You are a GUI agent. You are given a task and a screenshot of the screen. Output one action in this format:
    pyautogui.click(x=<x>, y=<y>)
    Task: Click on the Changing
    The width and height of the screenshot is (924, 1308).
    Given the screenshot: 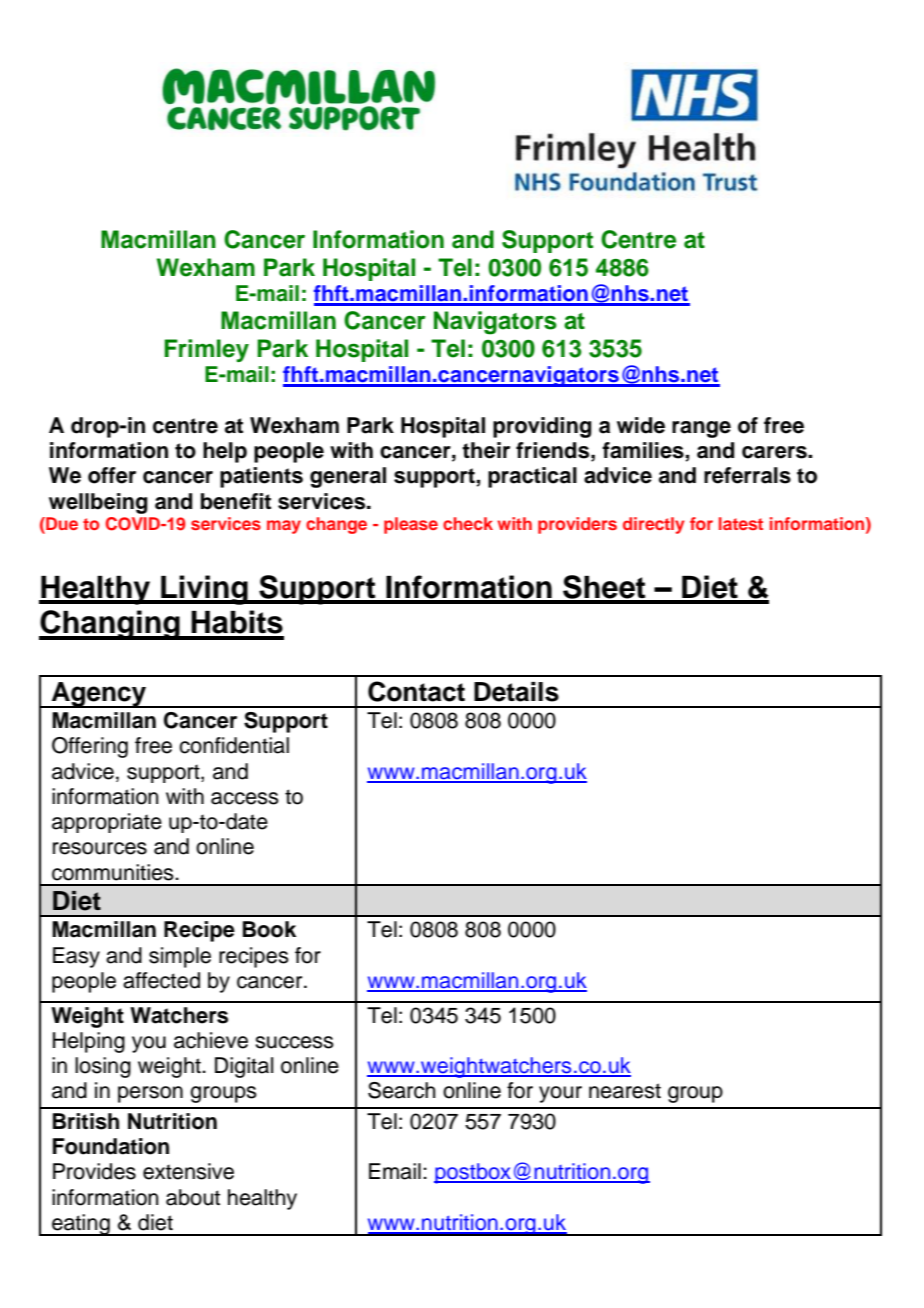 What is the action you would take?
    pyautogui.click(x=110, y=625)
